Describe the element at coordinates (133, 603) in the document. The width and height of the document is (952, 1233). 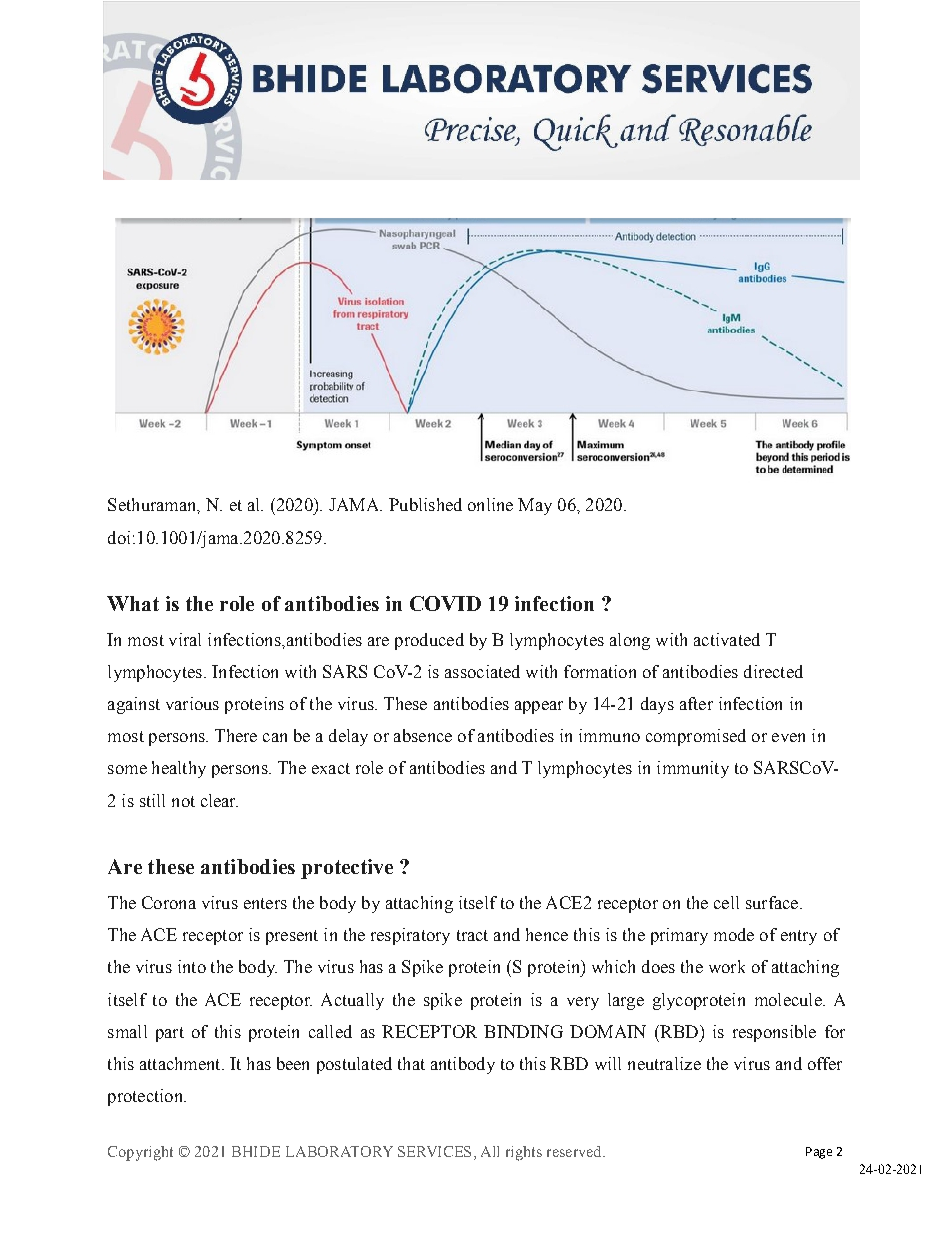
I see `What` at that location.
